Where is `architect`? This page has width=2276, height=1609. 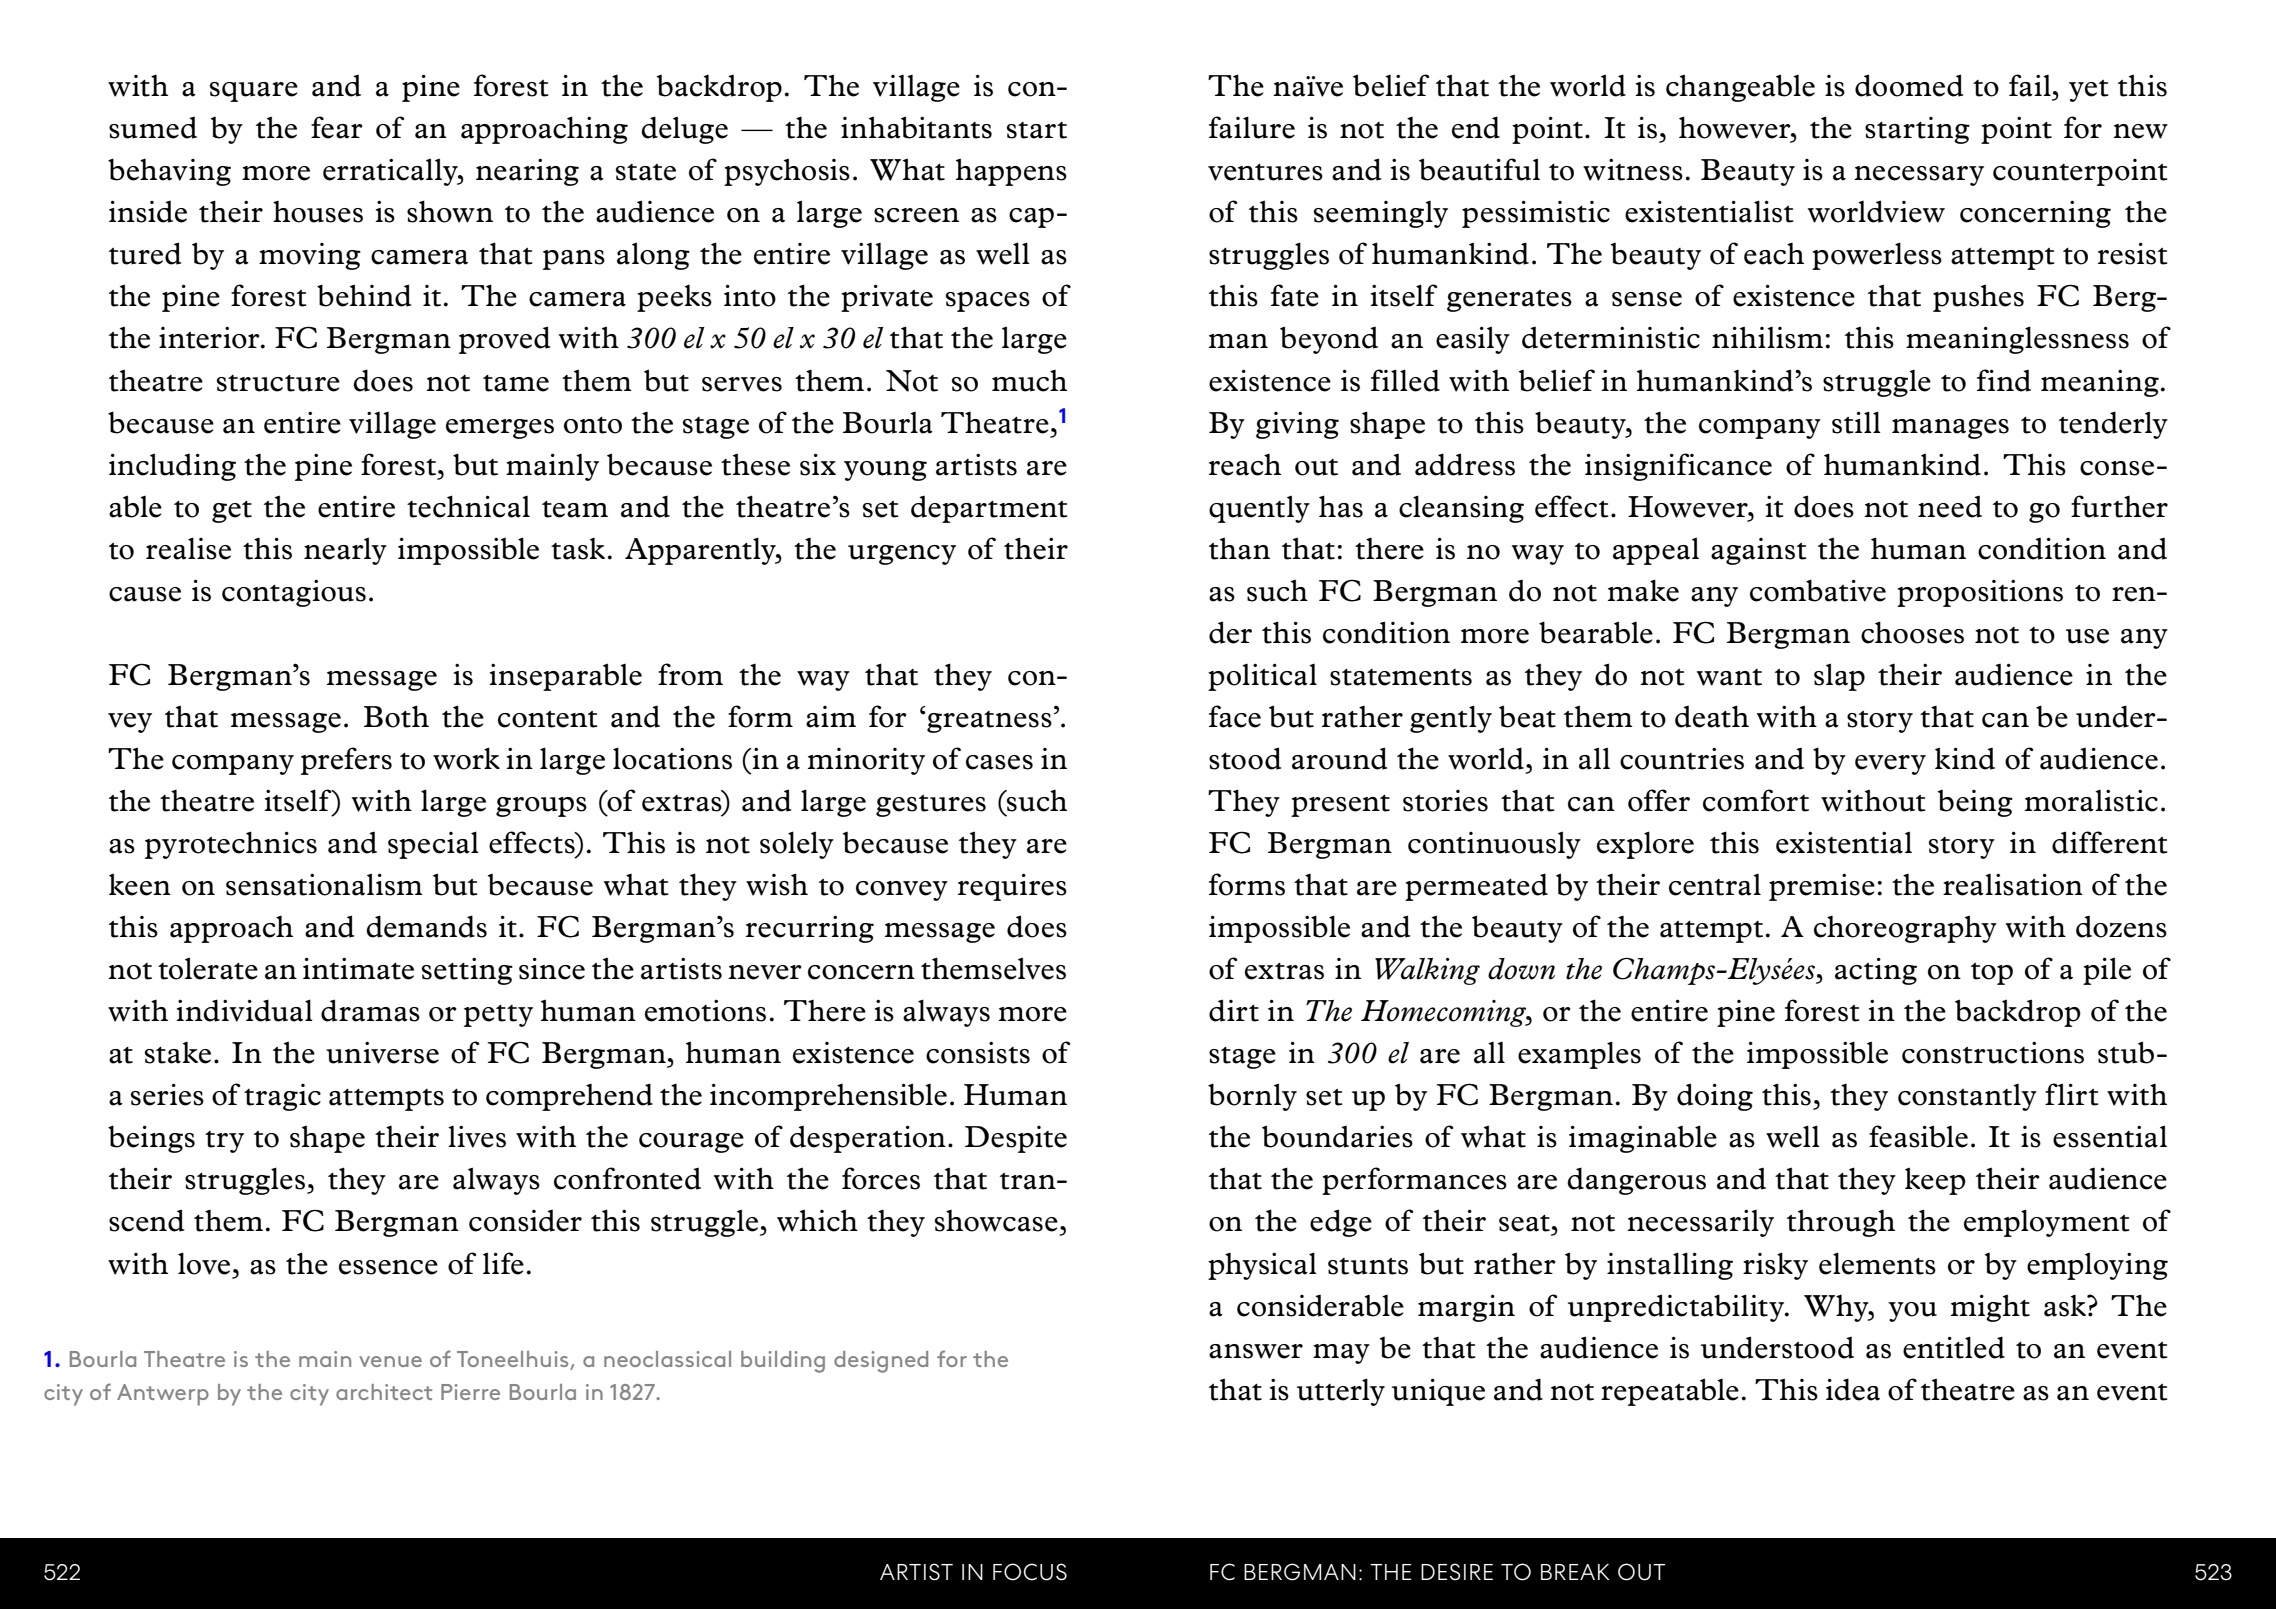 architect is located at coordinates (384, 1392).
